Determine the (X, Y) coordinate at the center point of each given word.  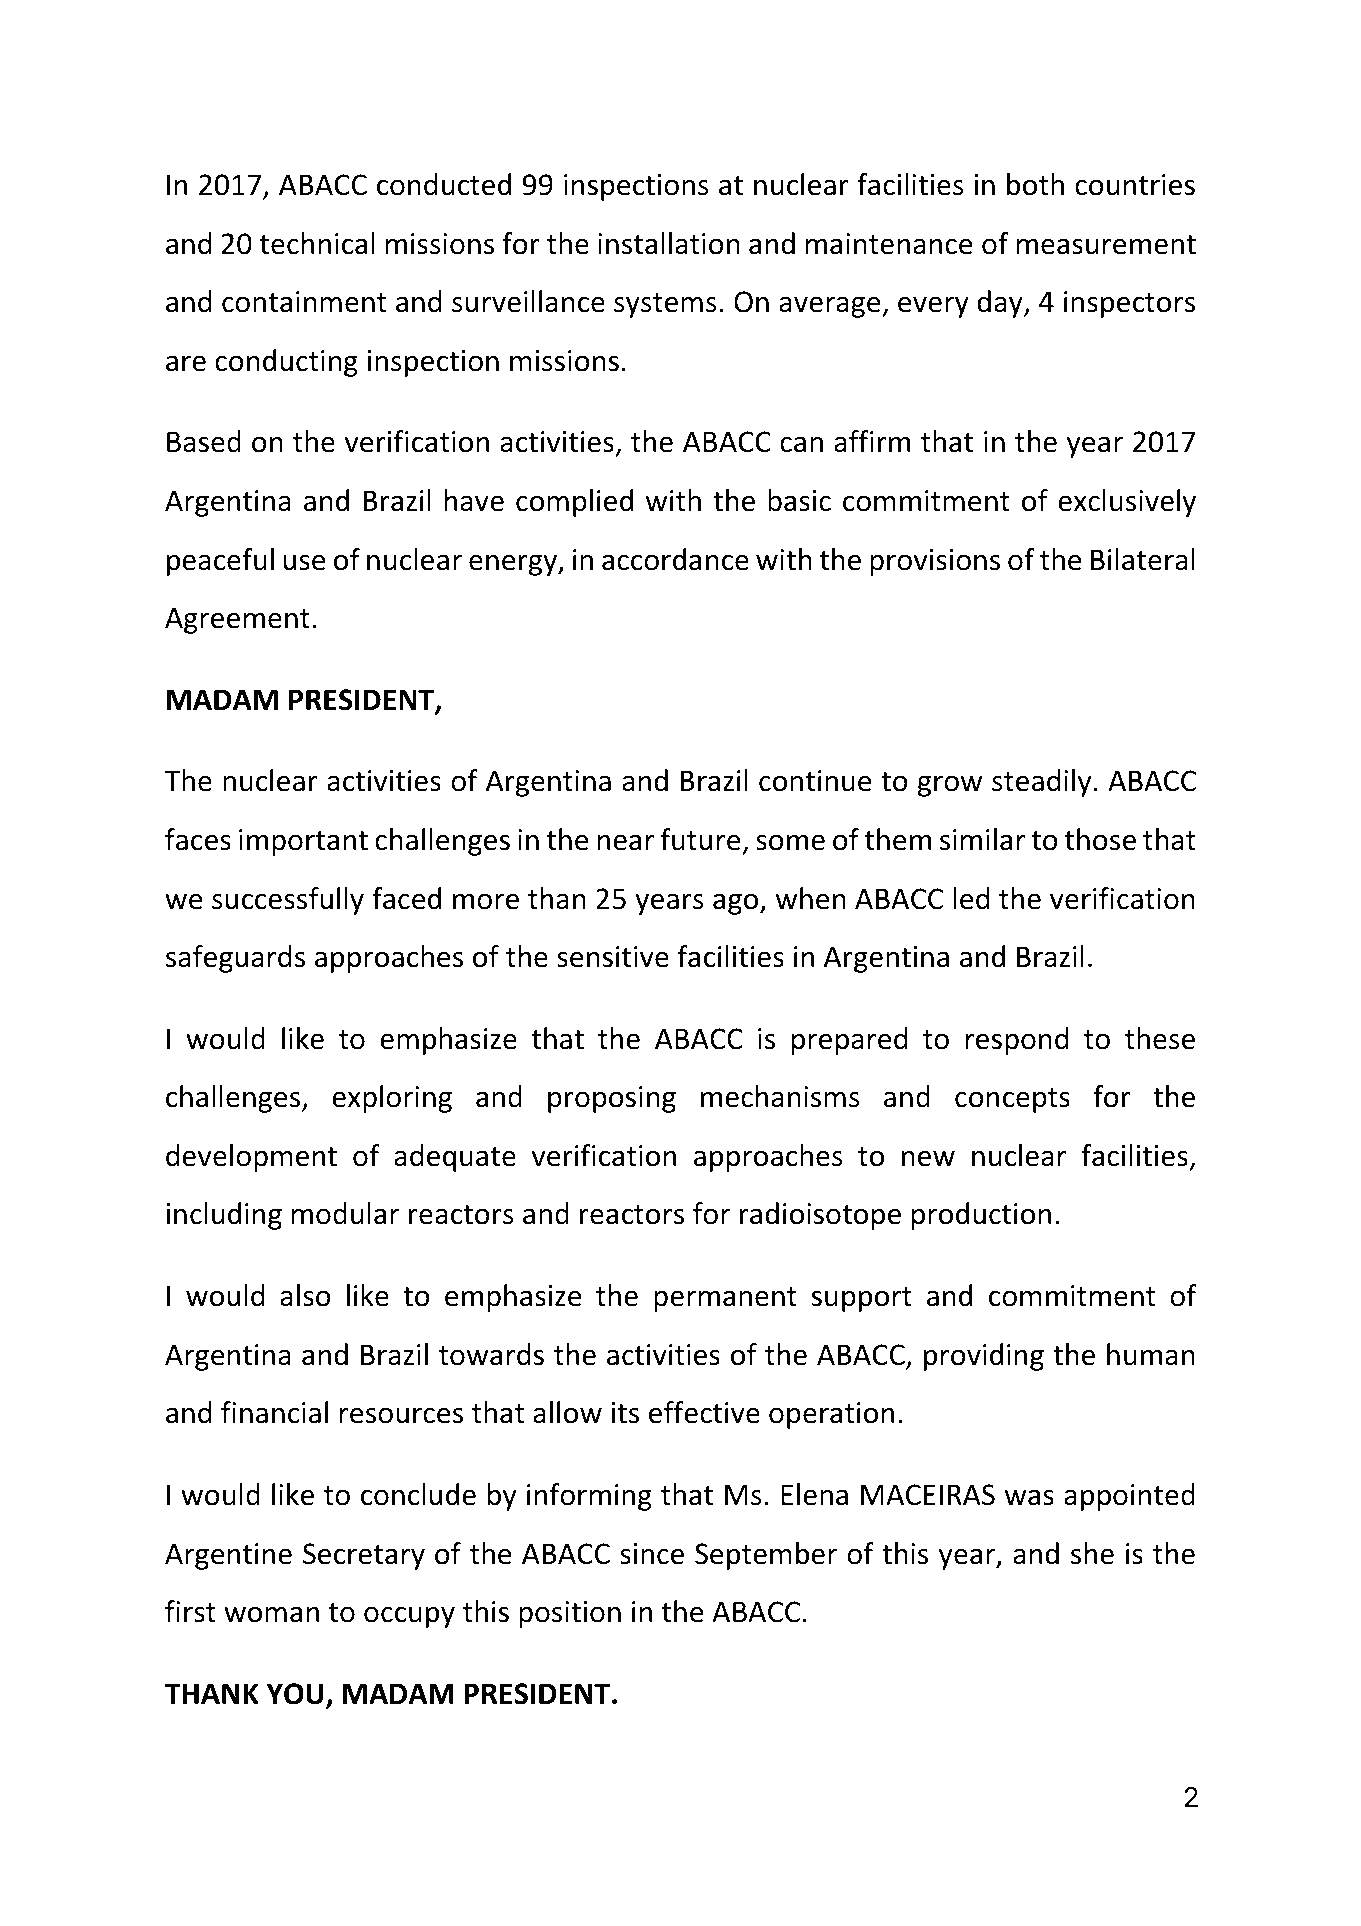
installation (669, 243)
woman (271, 1615)
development (251, 1158)
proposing (612, 1099)
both (1035, 184)
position (570, 1614)
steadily (1041, 783)
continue (815, 781)
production (981, 1216)
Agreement (237, 620)
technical (317, 243)
